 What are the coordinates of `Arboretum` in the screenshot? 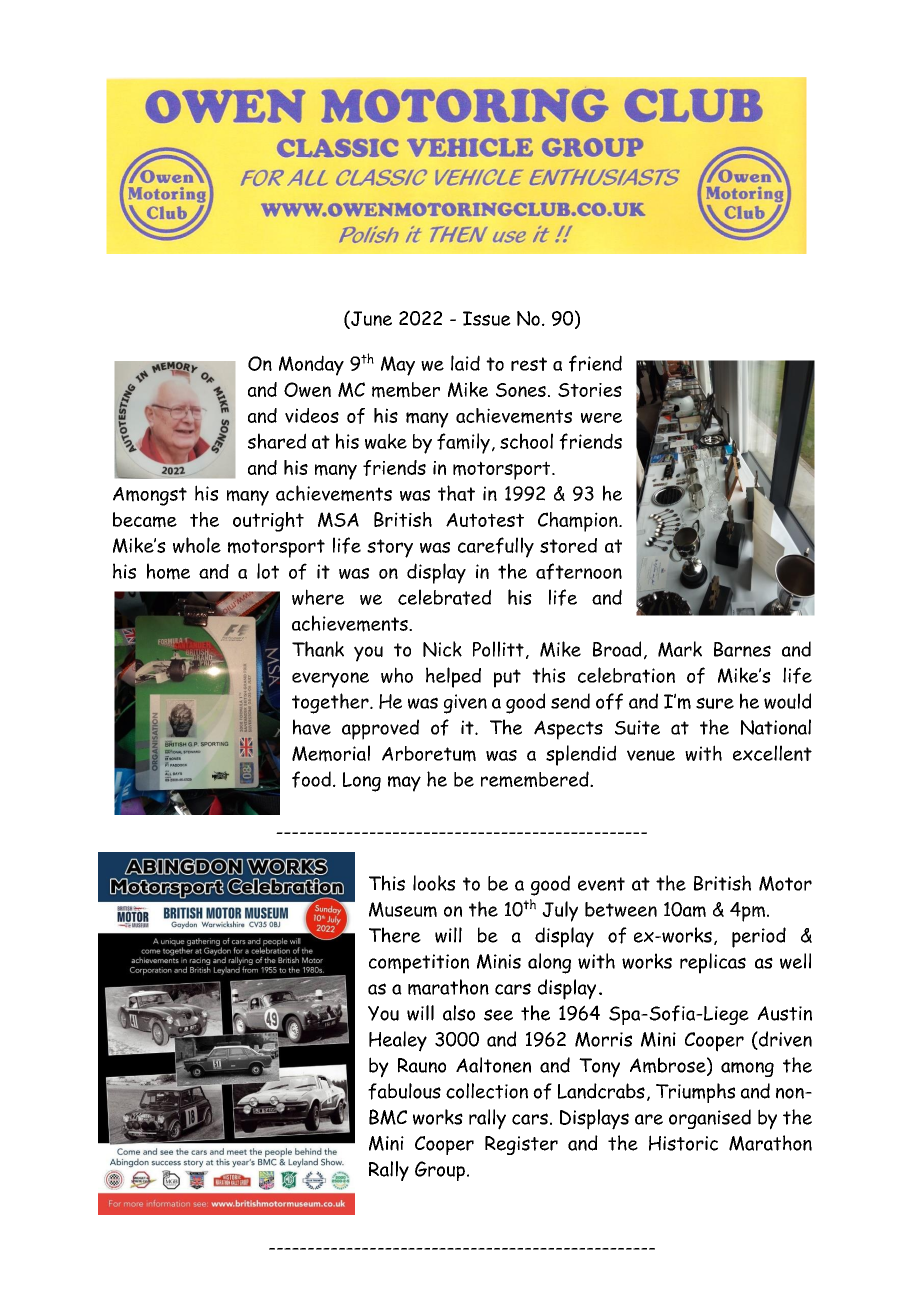 It's located at (429, 754).
